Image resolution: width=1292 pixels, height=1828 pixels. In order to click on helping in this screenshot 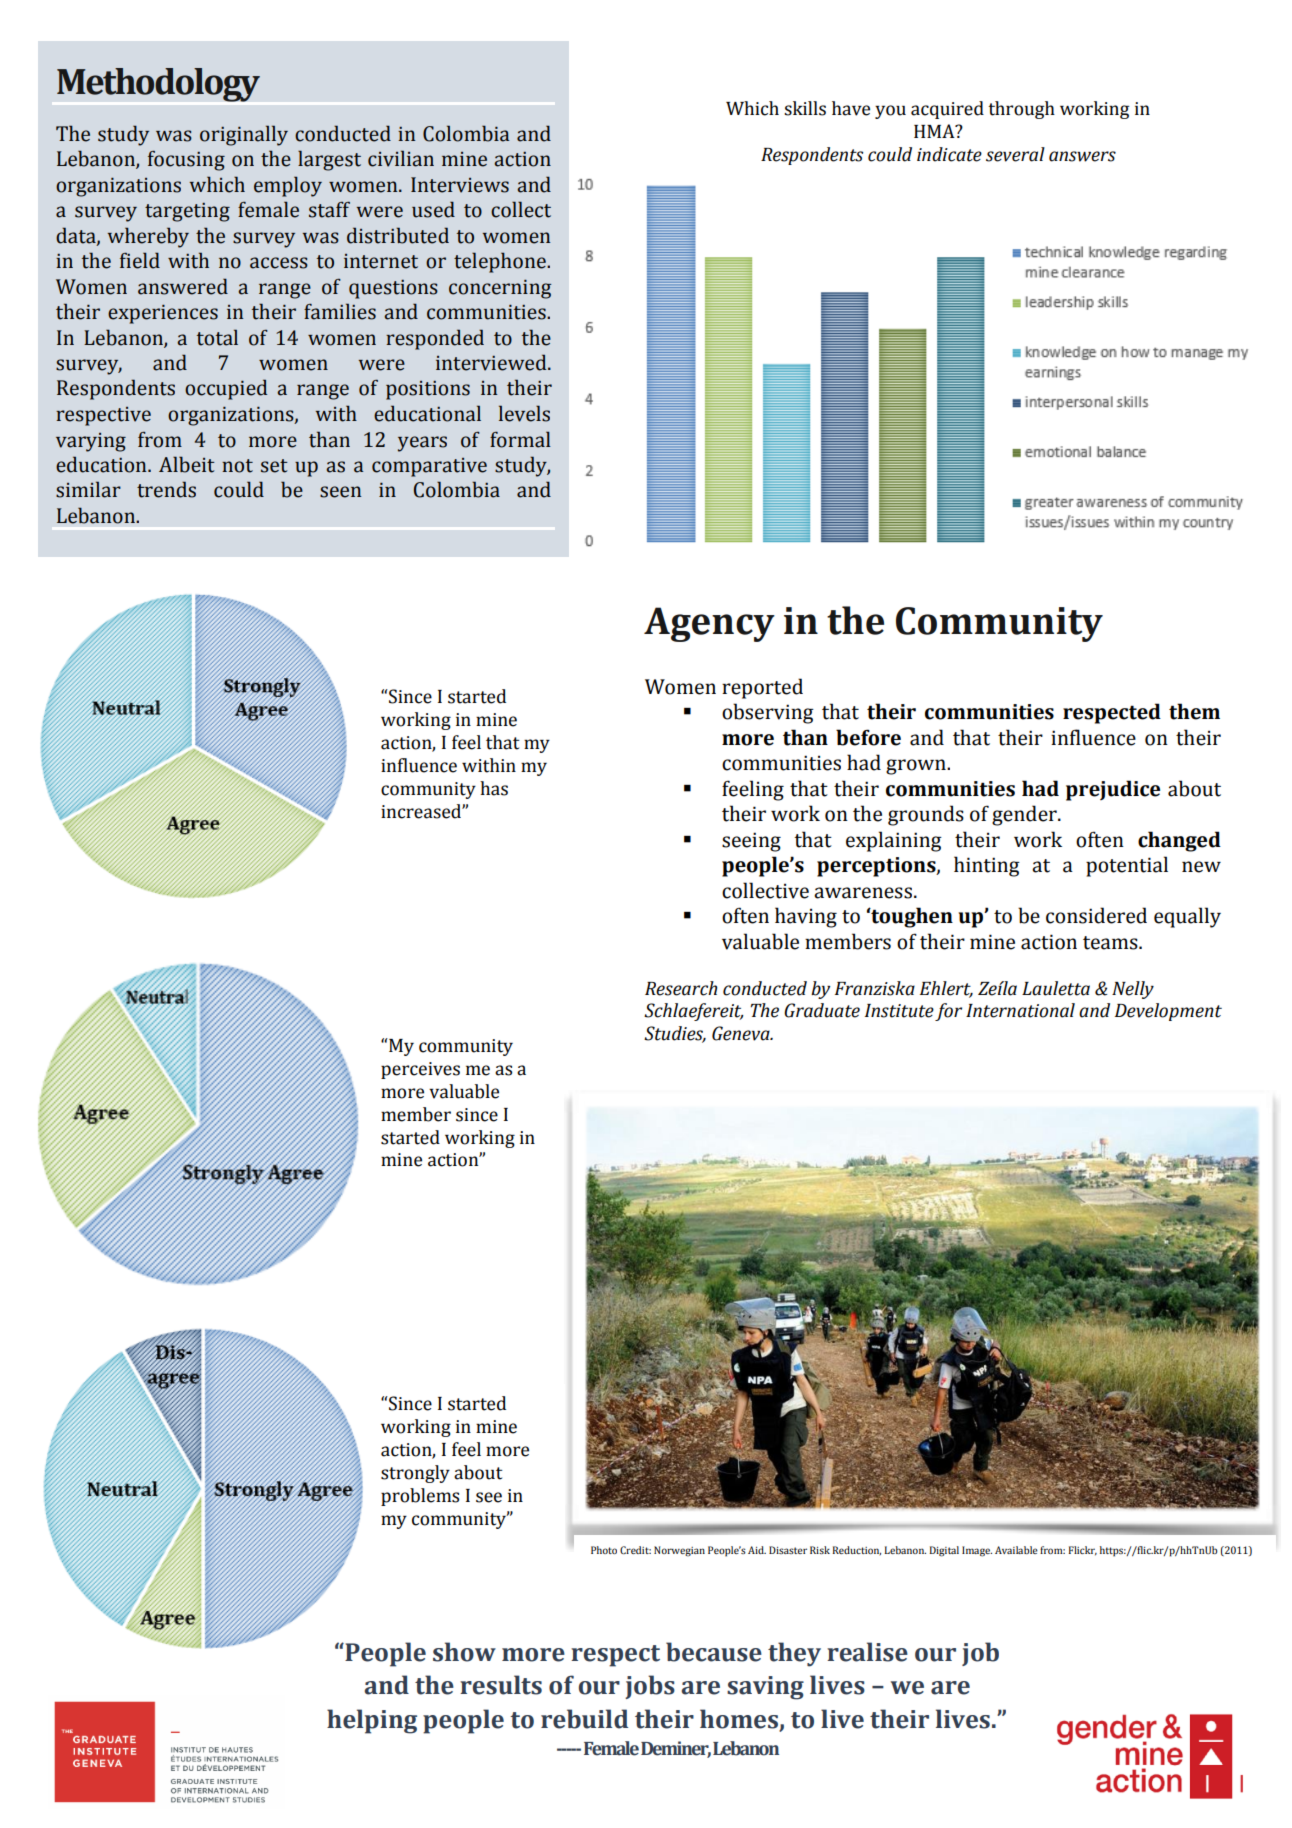, I will do `click(372, 1721)`.
